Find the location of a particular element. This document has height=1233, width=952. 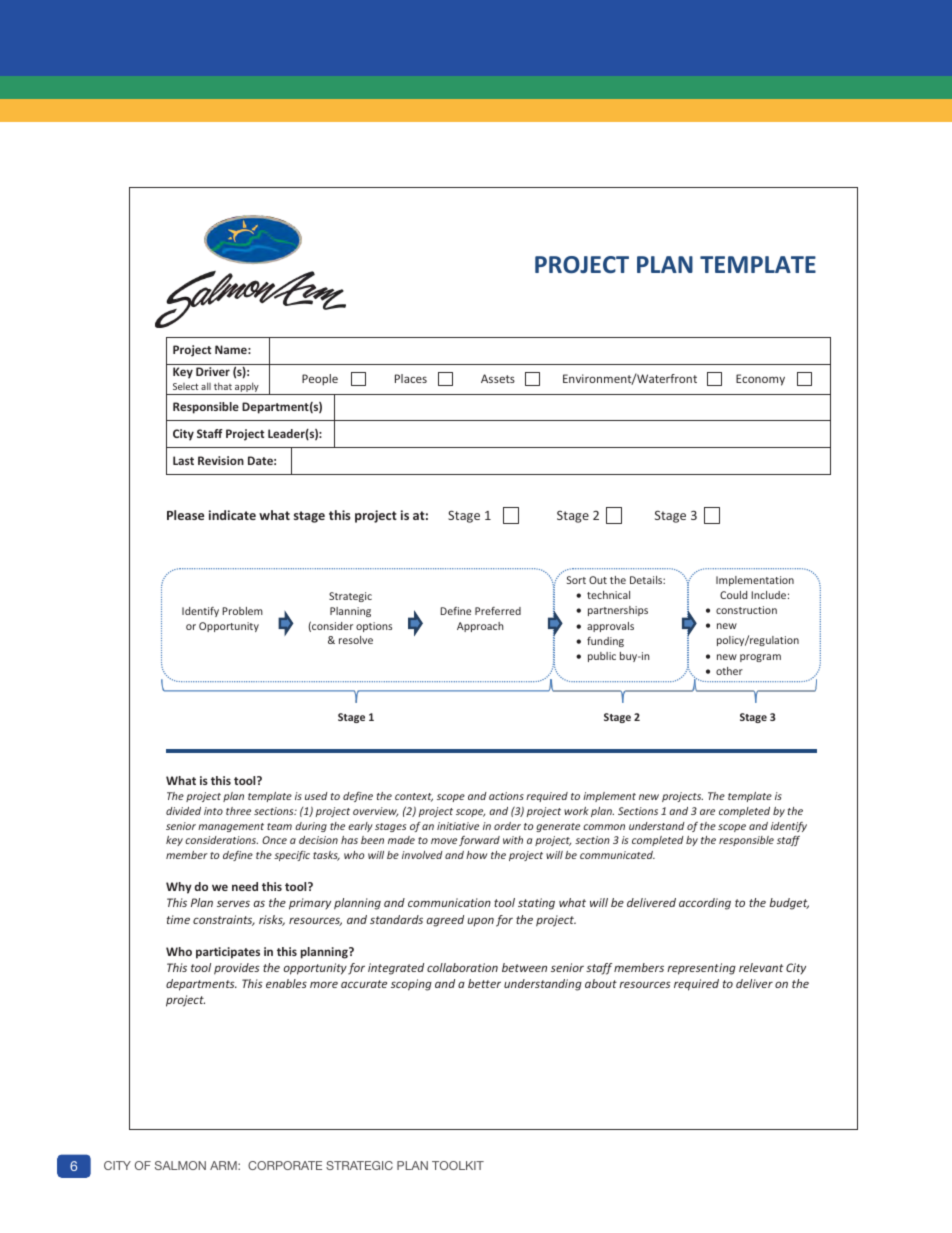

Could is located at coordinates (733, 595).
